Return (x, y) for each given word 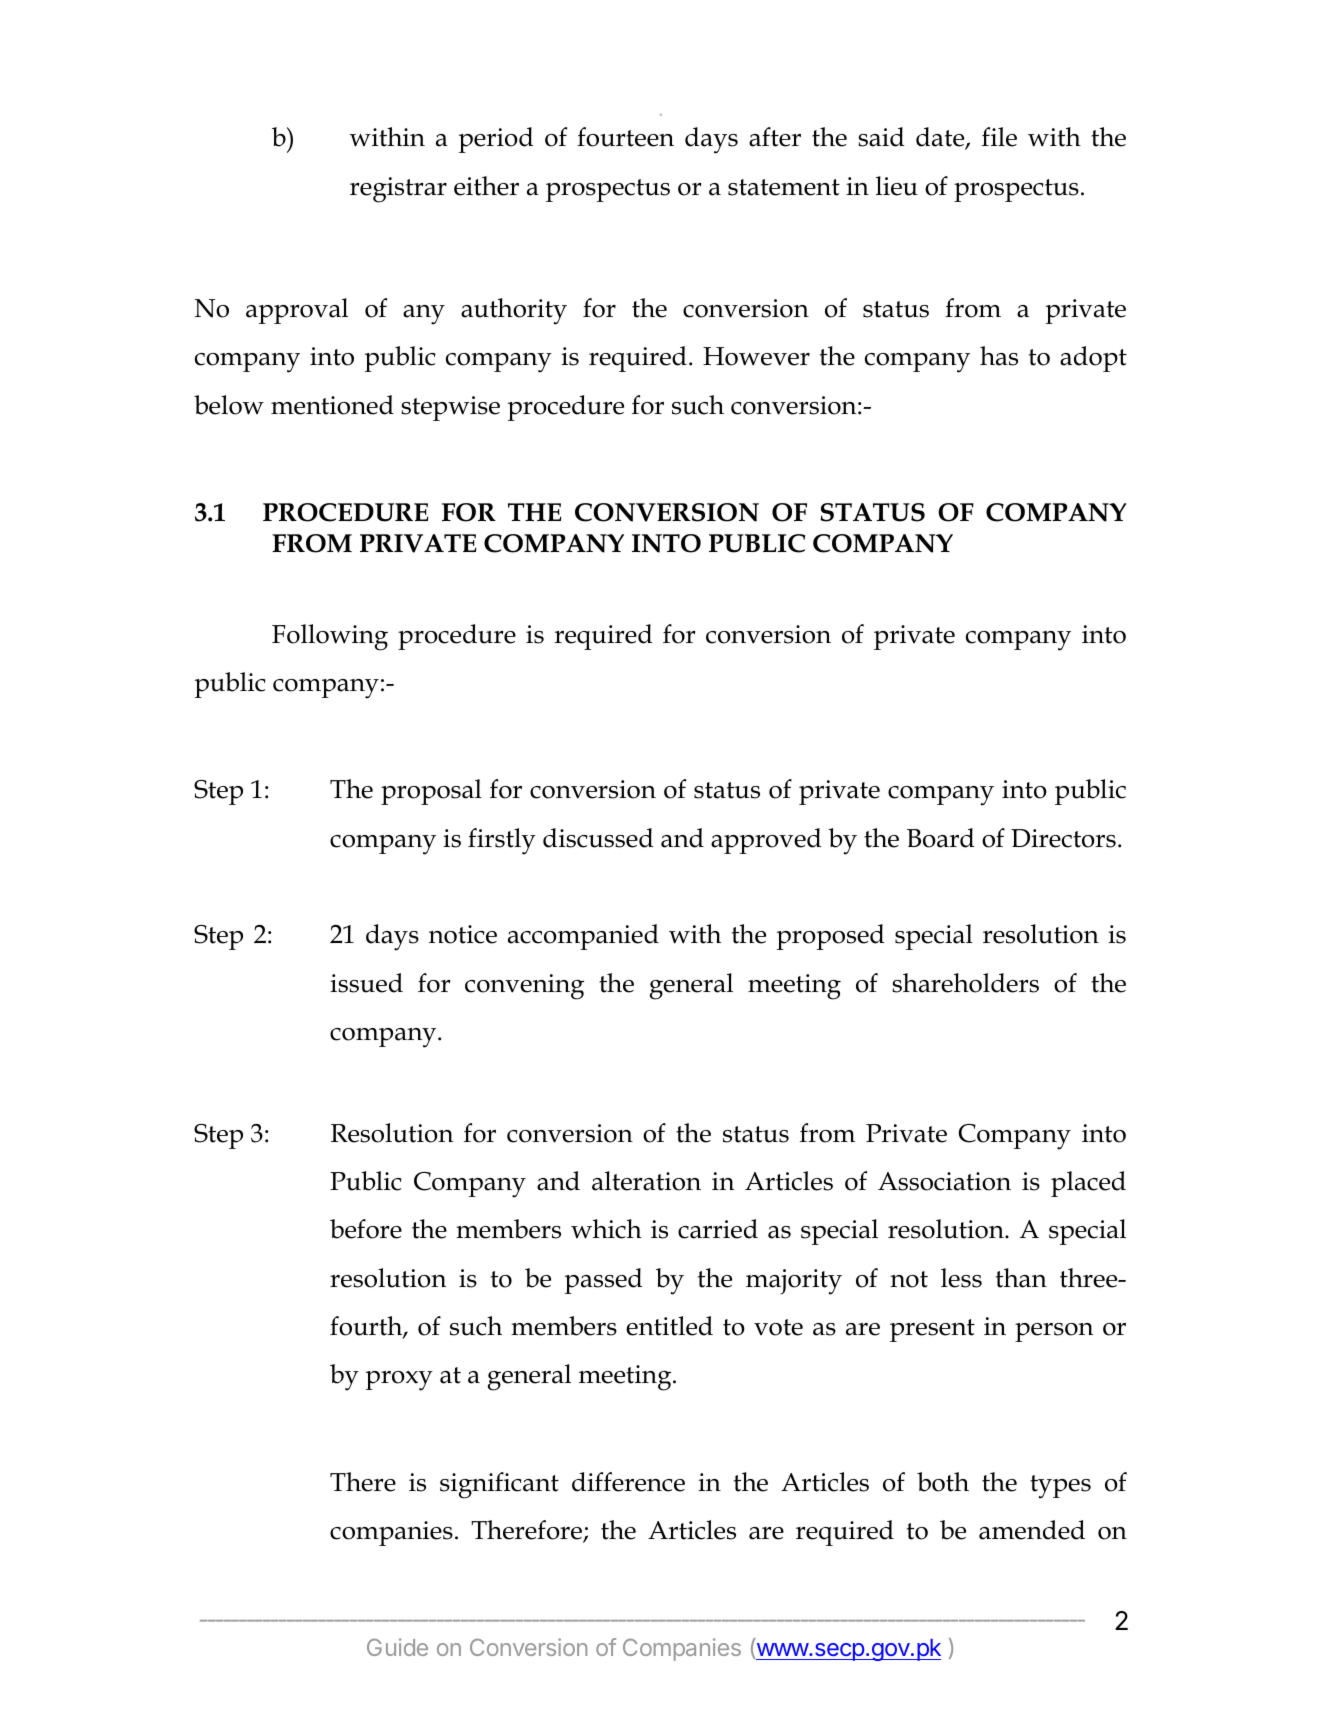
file (999, 137)
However (756, 356)
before (366, 1229)
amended (1032, 1530)
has (999, 356)
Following (330, 637)
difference (628, 1482)
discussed (598, 838)
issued (366, 983)
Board (940, 838)
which (606, 1229)
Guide (397, 1647)
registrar (398, 190)
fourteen (625, 137)
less (961, 1278)
